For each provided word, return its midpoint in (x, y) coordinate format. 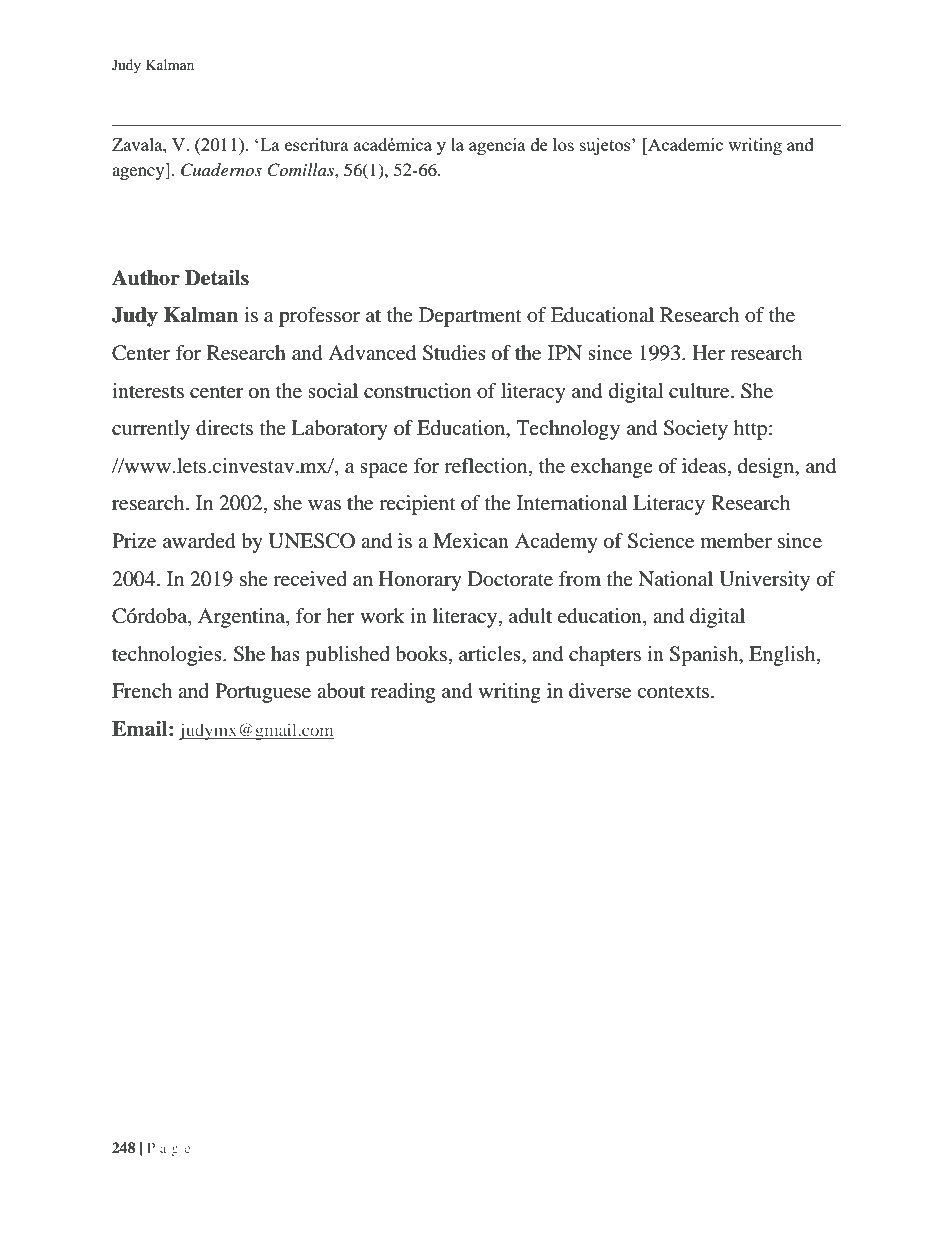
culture (700, 391)
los (563, 144)
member (736, 541)
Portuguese (263, 693)
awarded (199, 541)
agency (139, 173)
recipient (417, 505)
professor (319, 317)
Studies (454, 353)
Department (470, 317)
